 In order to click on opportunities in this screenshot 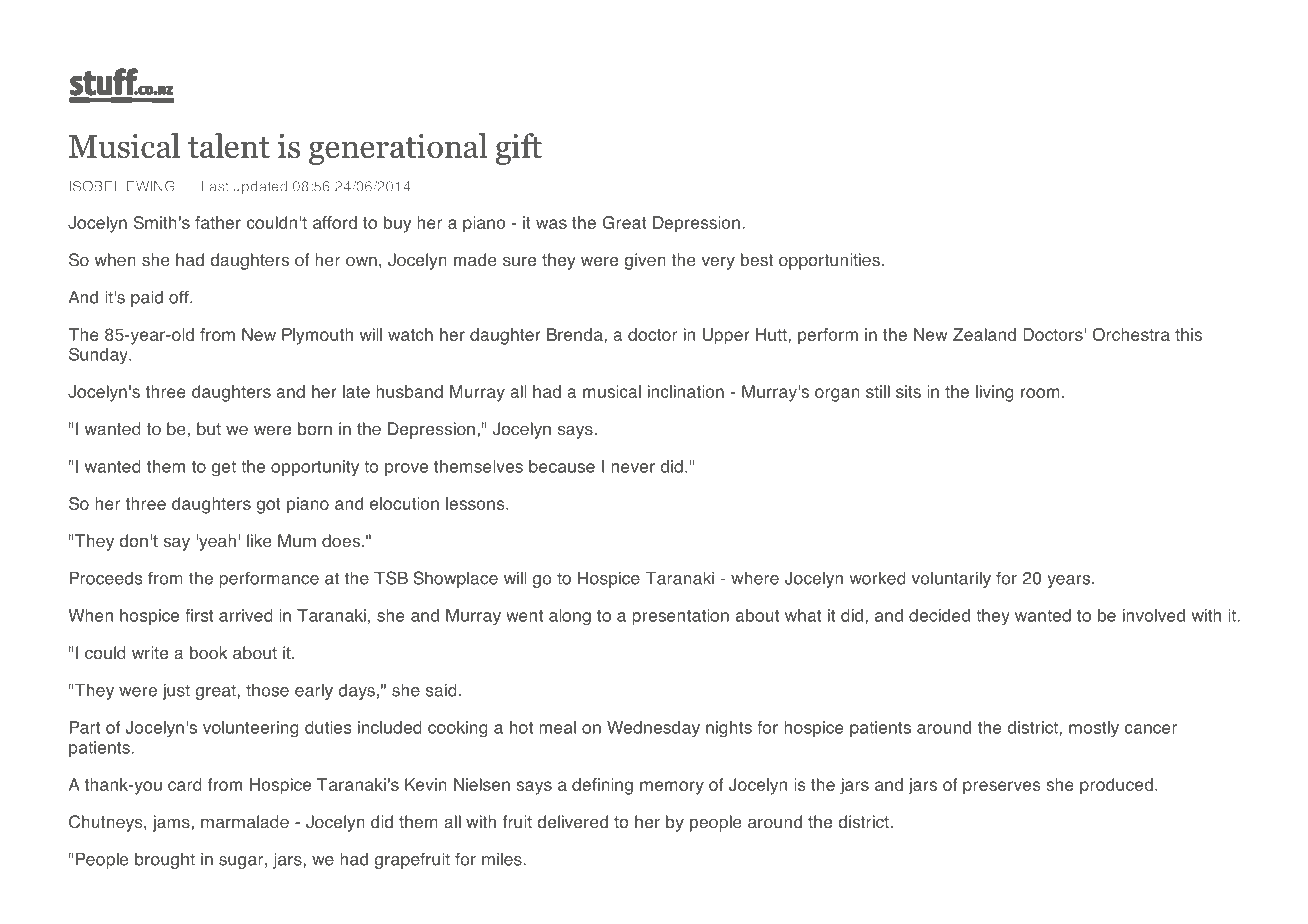, I will do `click(829, 261)`.
